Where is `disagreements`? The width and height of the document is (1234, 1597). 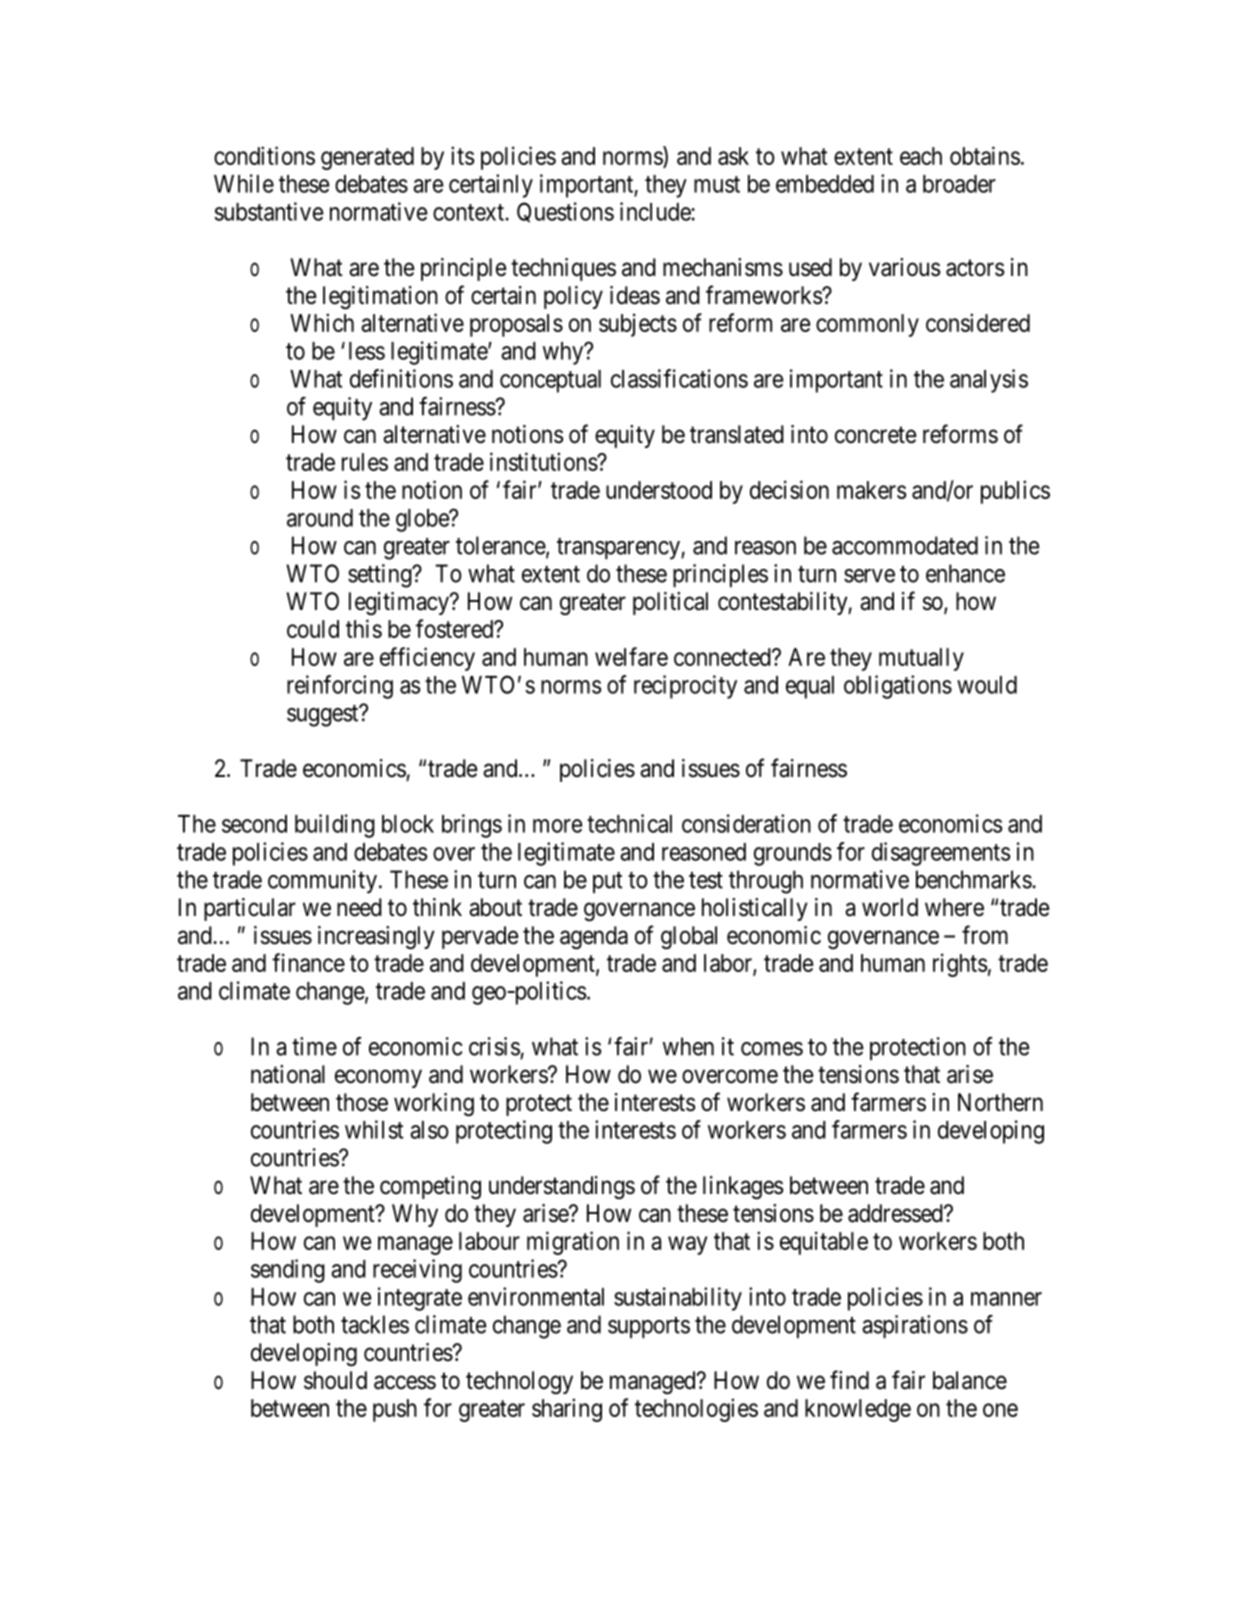
disagreements is located at coordinates (941, 854).
